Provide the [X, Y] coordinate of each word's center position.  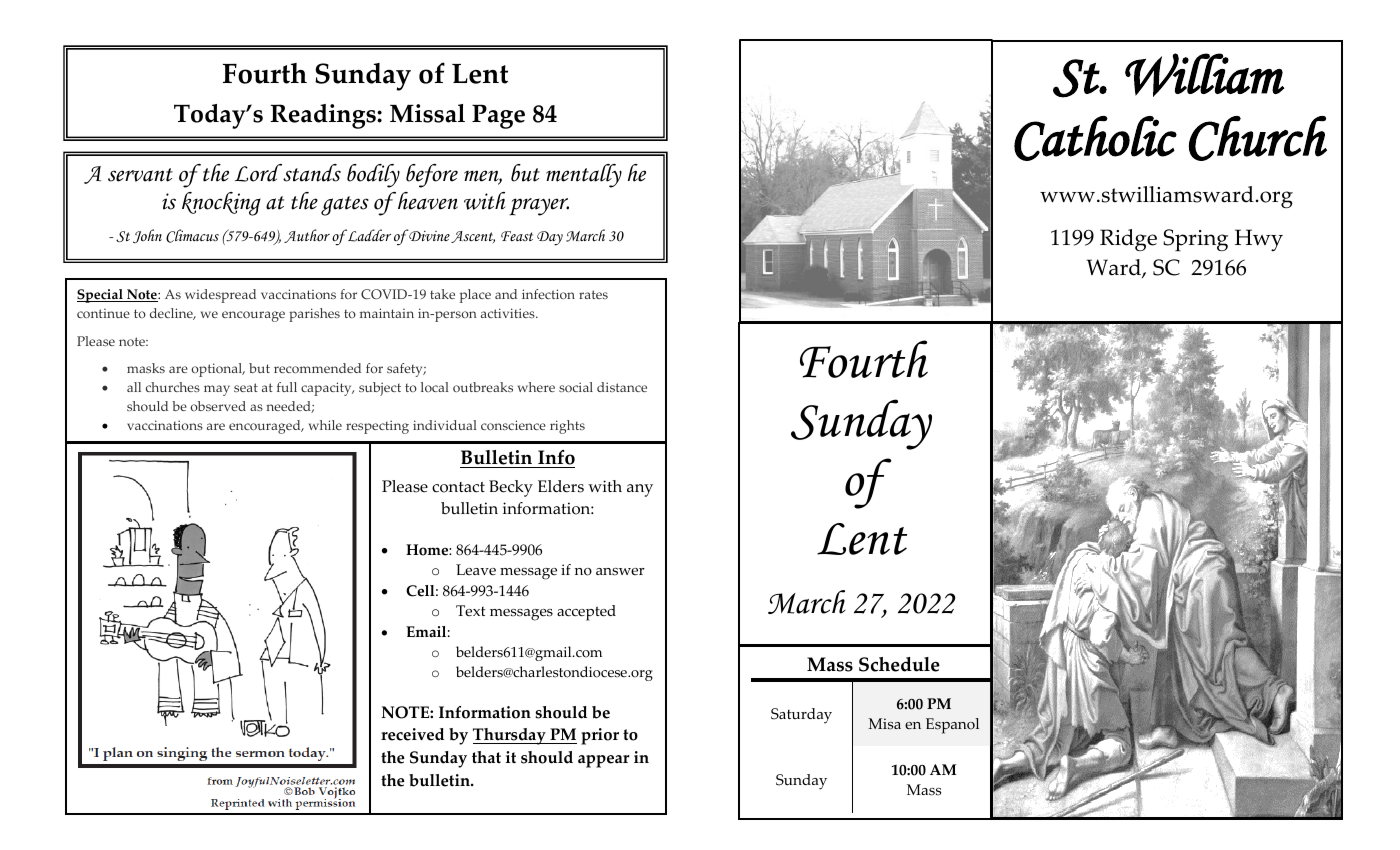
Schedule [899, 664]
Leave [476, 570]
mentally [584, 176]
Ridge [1128, 240]
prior [600, 736]
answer [620, 572]
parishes [314, 315]
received [412, 734]
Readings [324, 116]
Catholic [1095, 138]
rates [593, 294]
